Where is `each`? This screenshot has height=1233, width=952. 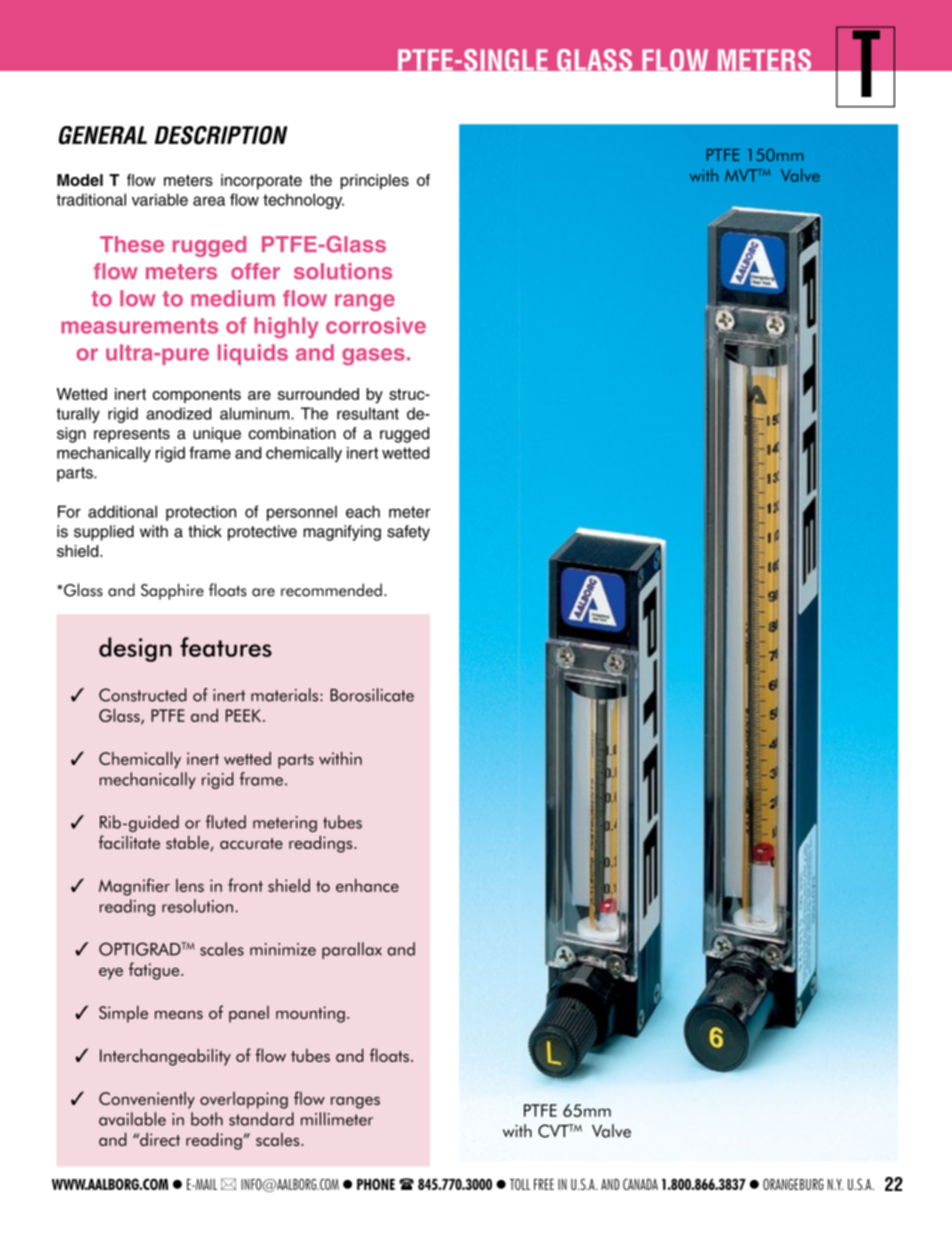
each is located at coordinates (363, 511).
